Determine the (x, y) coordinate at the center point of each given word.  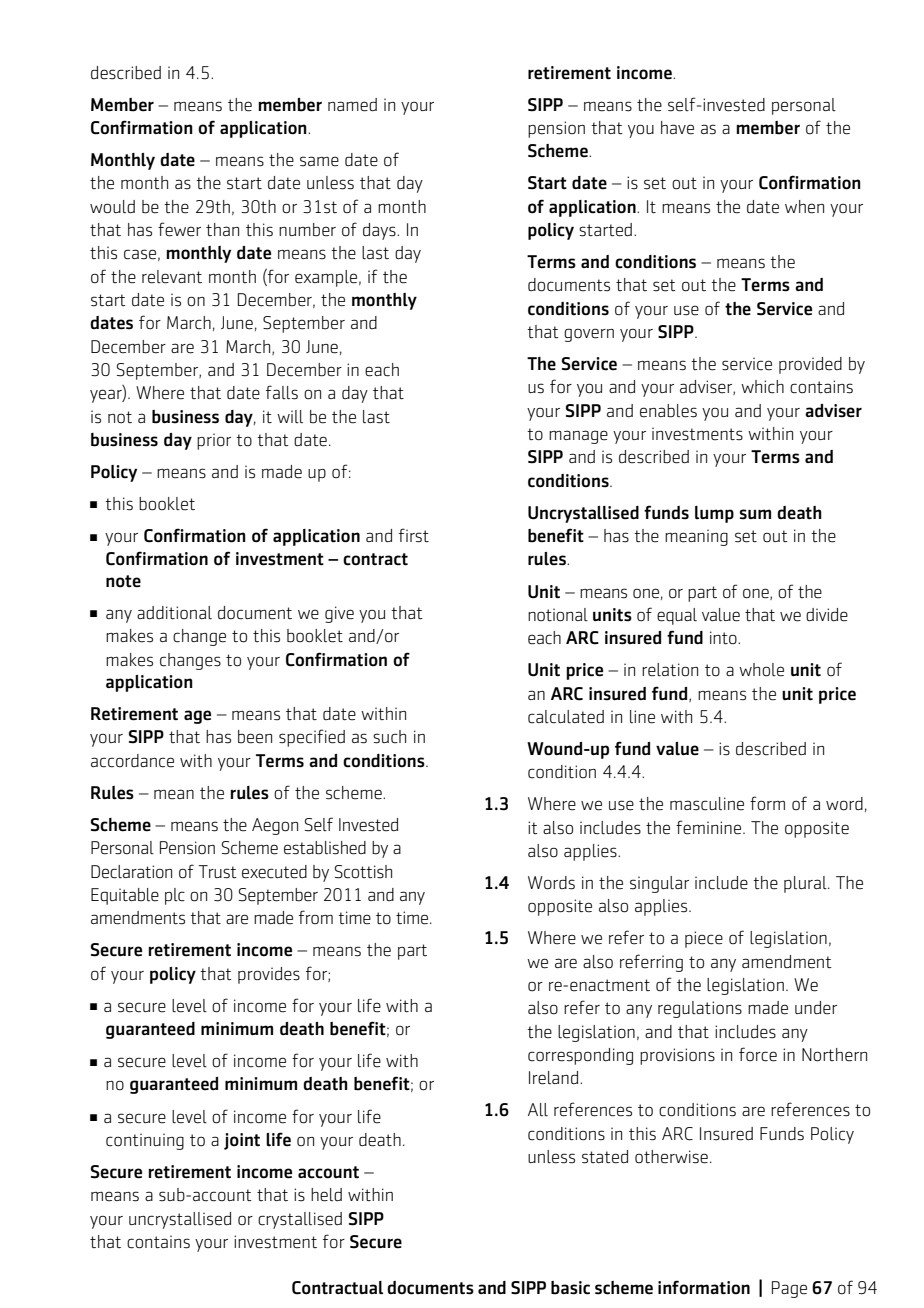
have (677, 128)
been (255, 737)
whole (761, 670)
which (762, 387)
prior (214, 441)
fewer (179, 229)
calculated (566, 717)
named (352, 105)
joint (242, 1141)
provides (269, 975)
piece (704, 939)
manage (578, 437)
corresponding (580, 1056)
